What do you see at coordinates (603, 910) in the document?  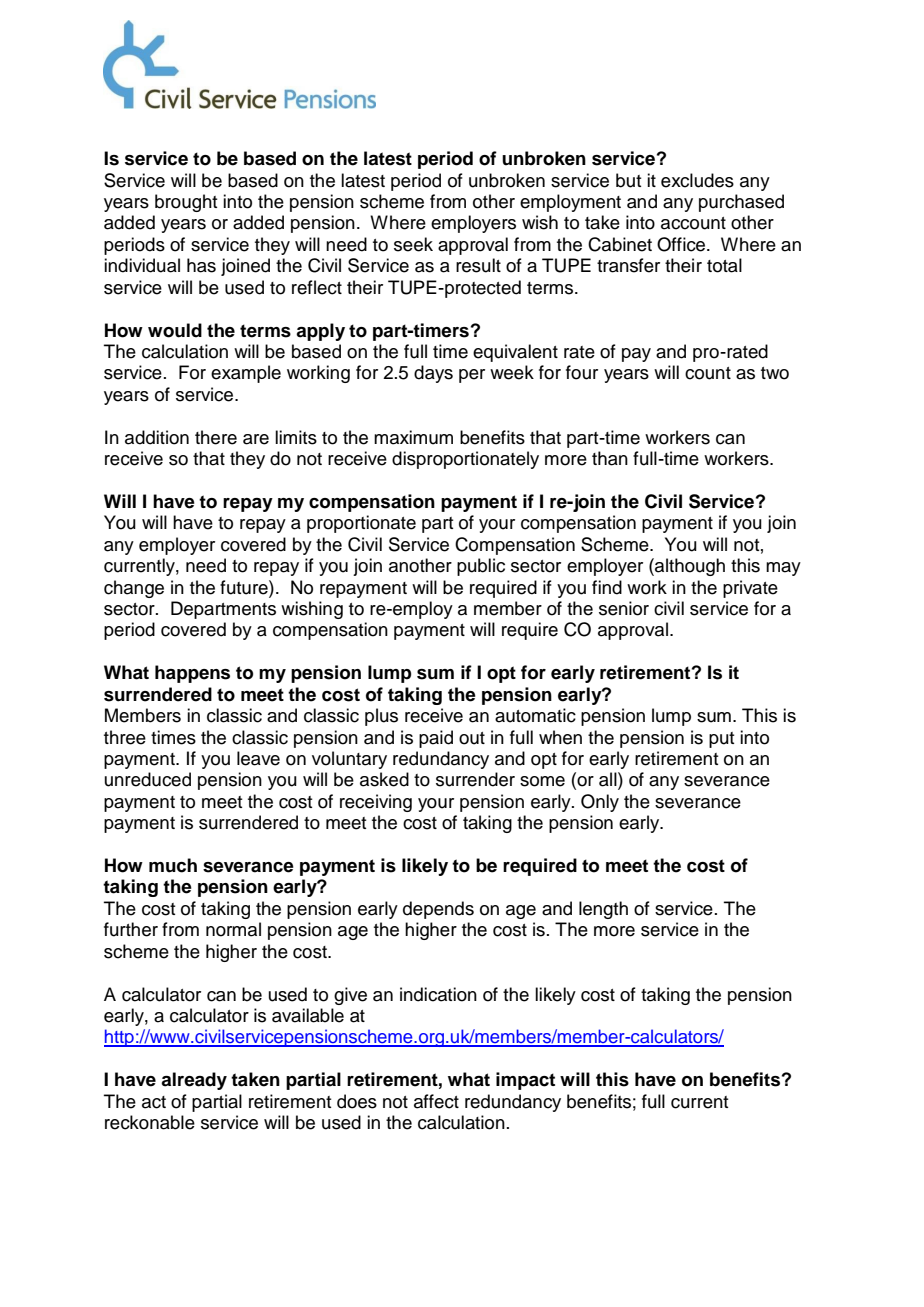 I see `length` at bounding box center [603, 910].
